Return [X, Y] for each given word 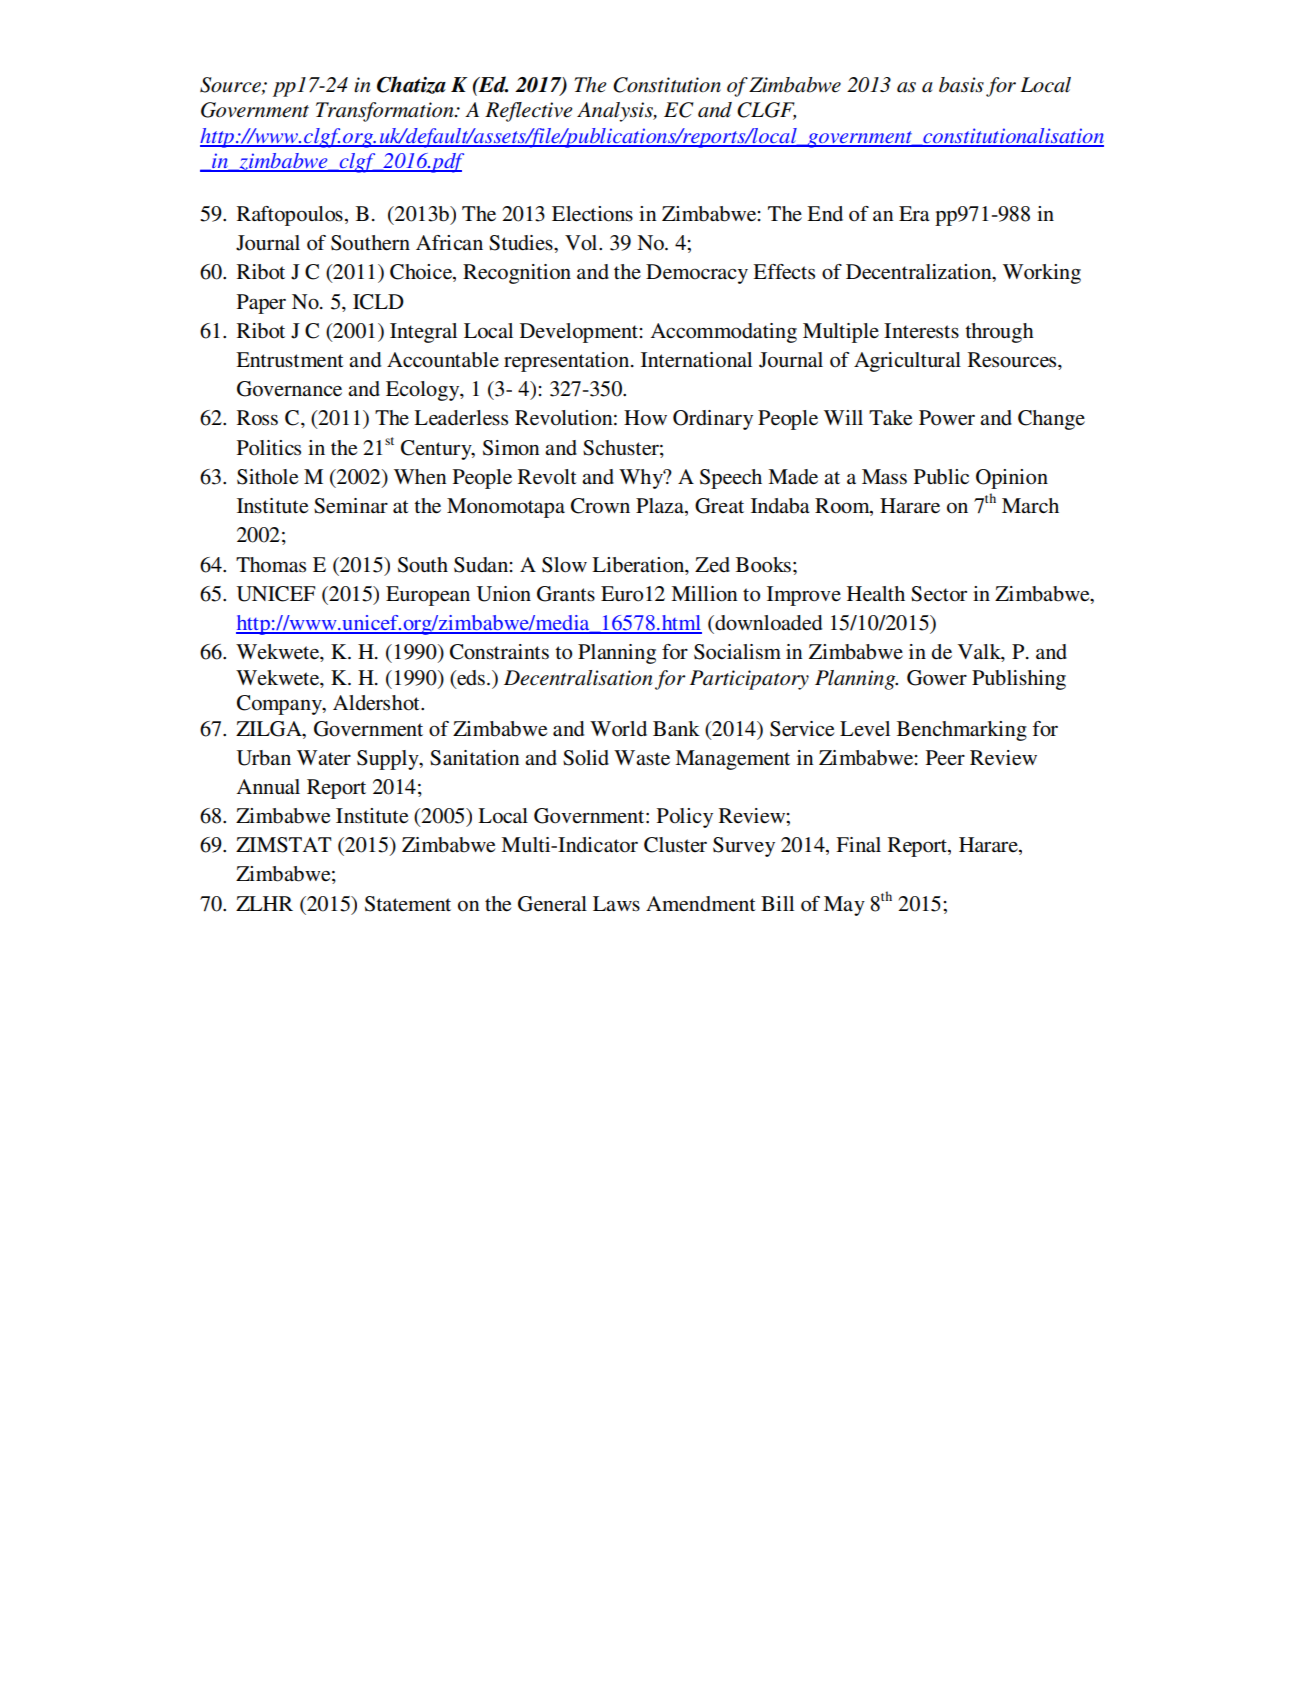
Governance [289, 389]
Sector [939, 594]
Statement [408, 904]
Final [858, 844]
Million [704, 594]
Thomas [271, 565]
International [696, 360]
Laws [616, 903]
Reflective [529, 112]
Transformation [386, 112]
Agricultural [907, 362]
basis [961, 85]
